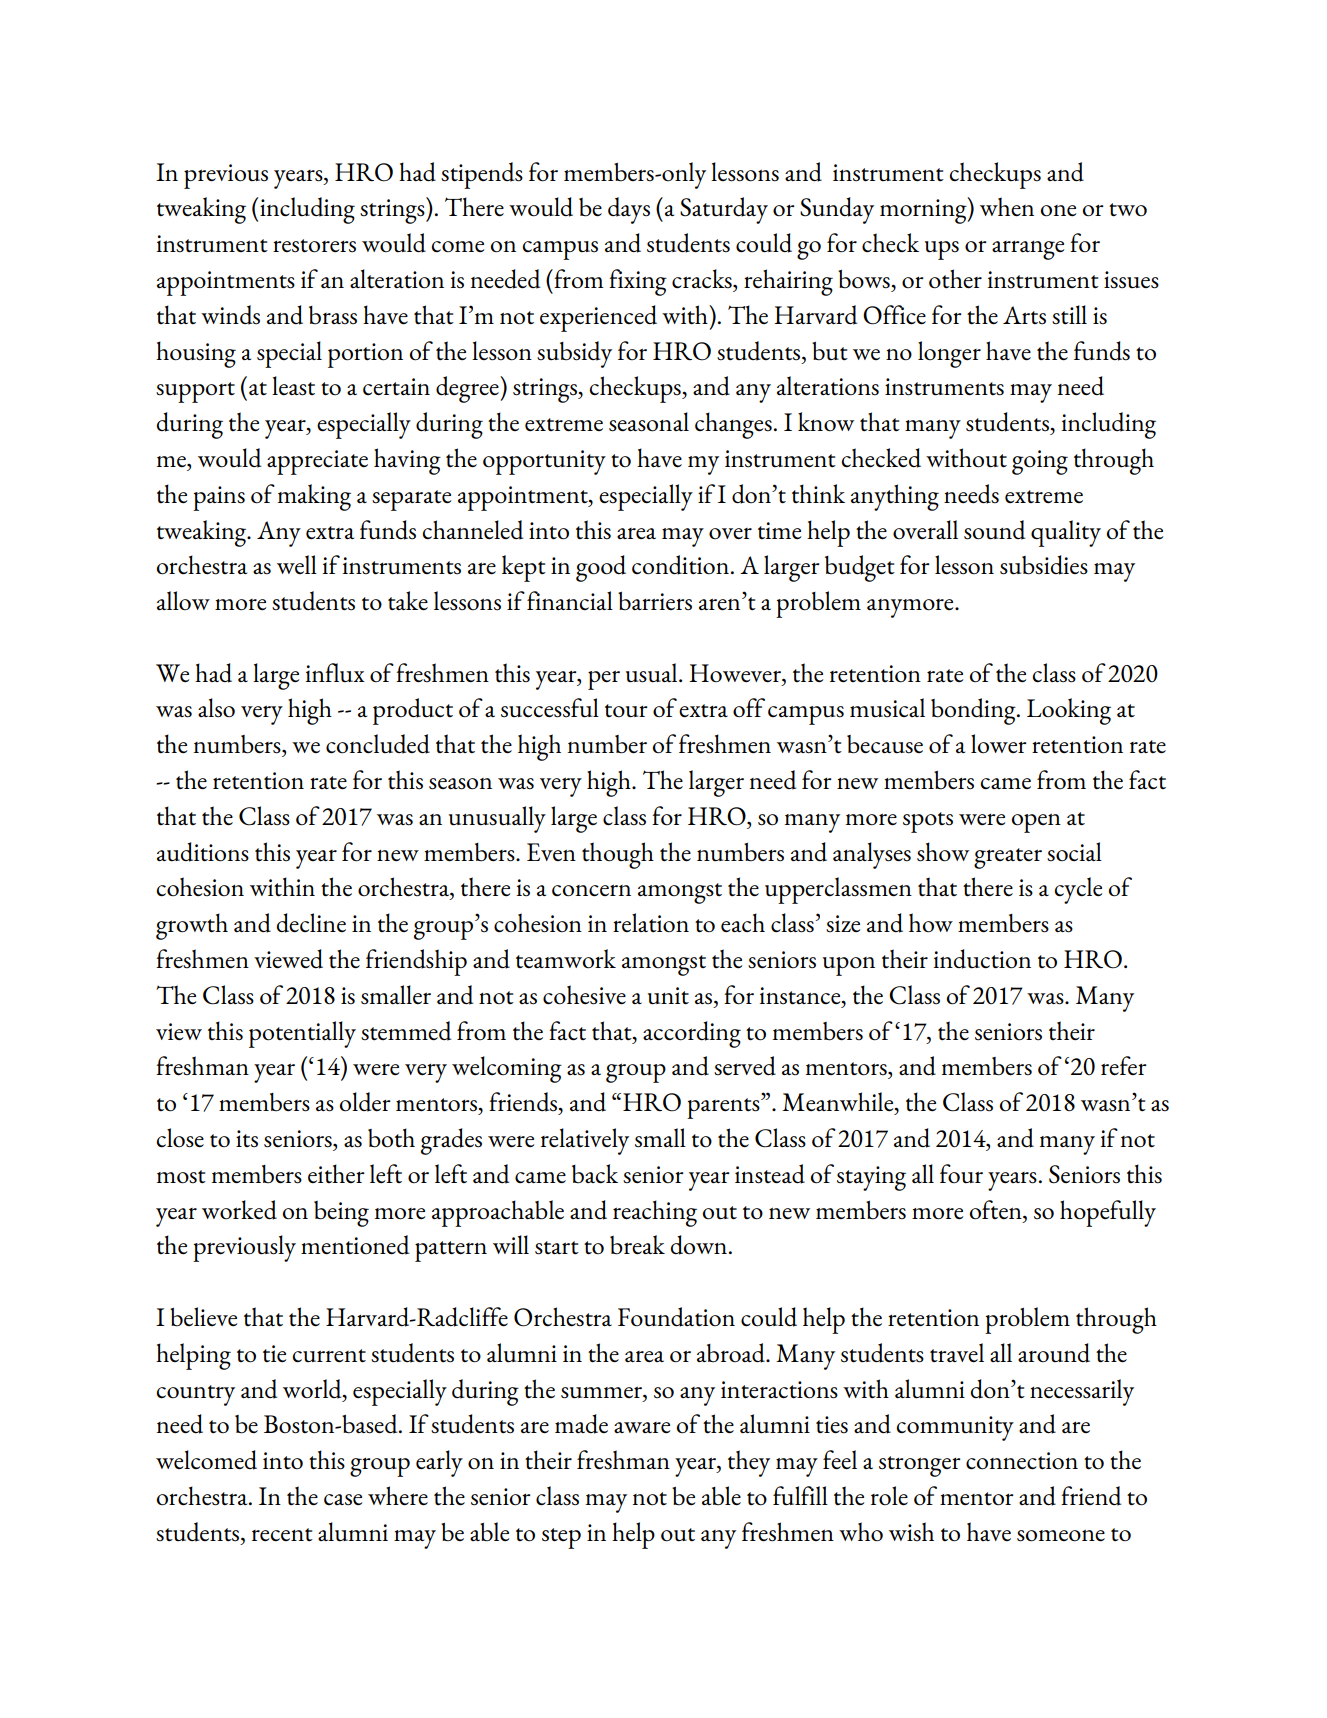 The width and height of the screenshot is (1327, 1718). I want to click on going, so click(1040, 462).
